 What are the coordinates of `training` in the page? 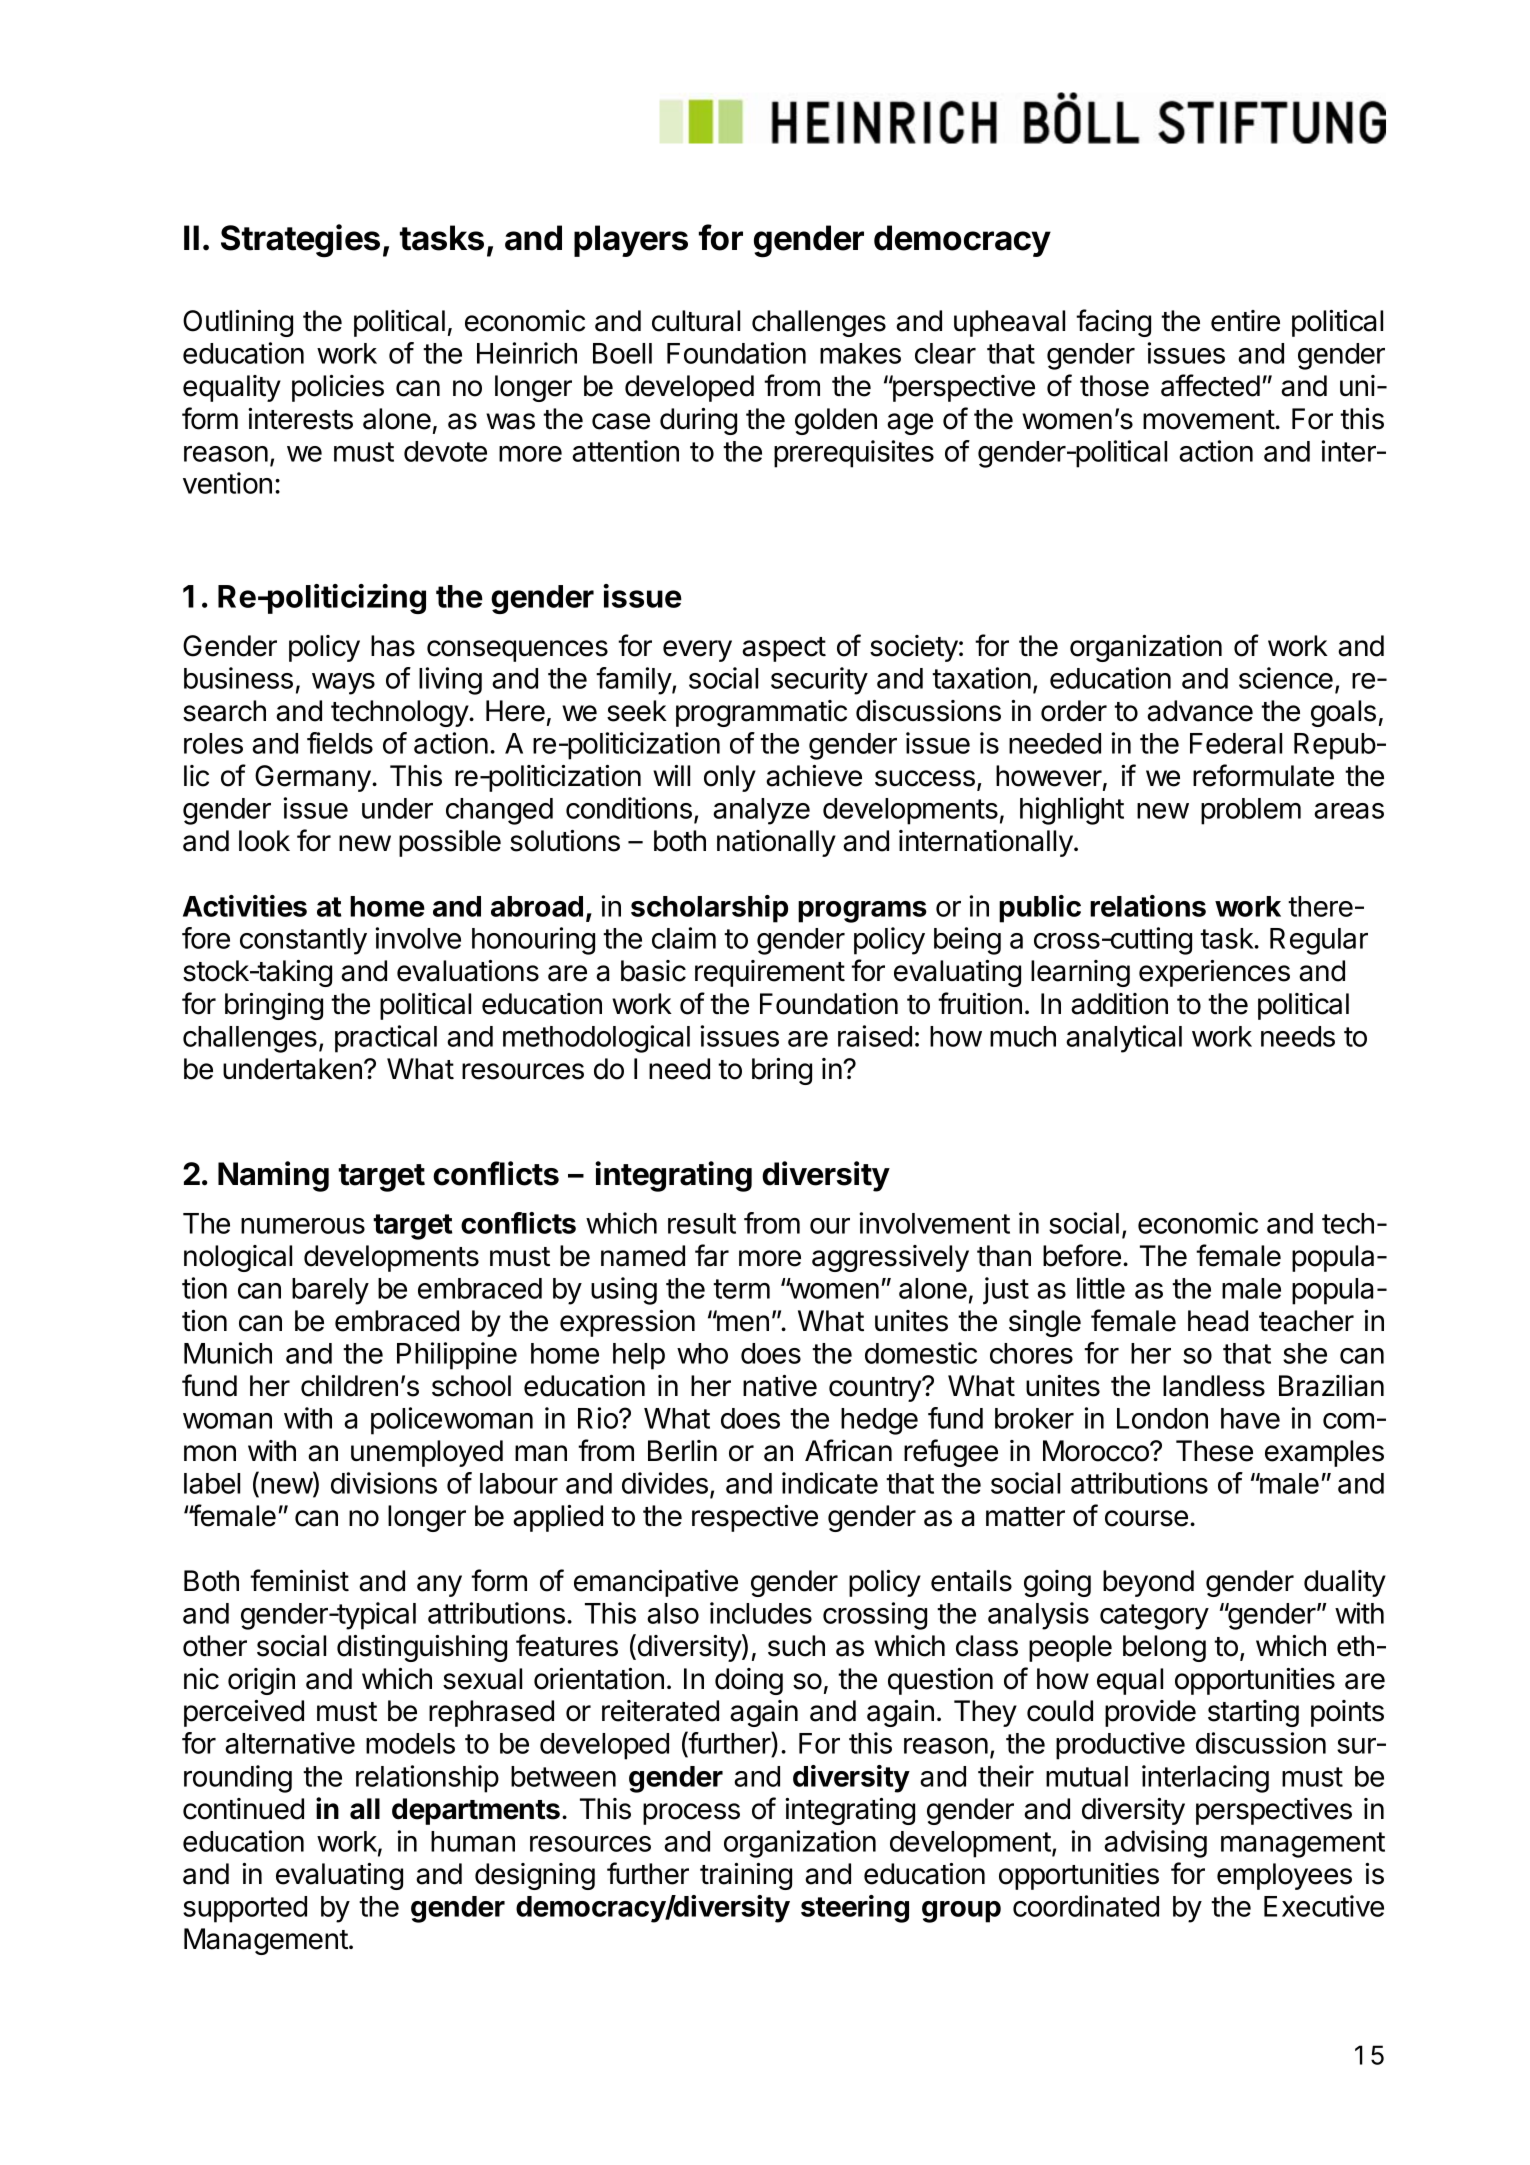 It's located at (746, 1876).
